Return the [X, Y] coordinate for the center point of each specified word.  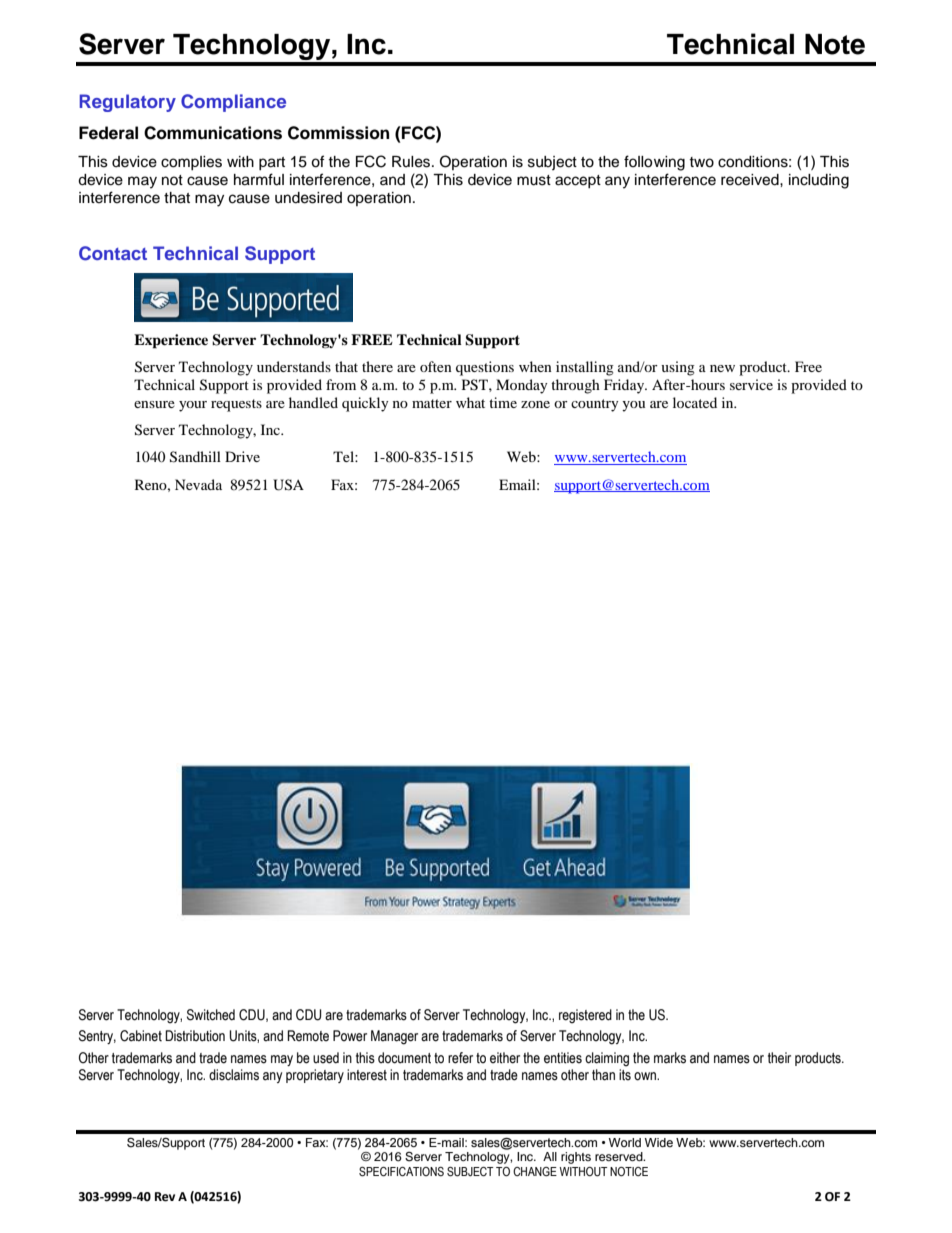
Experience [171, 341]
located [695, 402]
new [722, 368]
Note [835, 44]
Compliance [233, 103]
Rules [412, 162]
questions [485, 368]
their [779, 1058]
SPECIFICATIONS [401, 1172]
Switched [211, 1015]
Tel [344, 456]
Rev [165, 1197]
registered [585, 1016]
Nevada [198, 484]
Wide [659, 1142]
